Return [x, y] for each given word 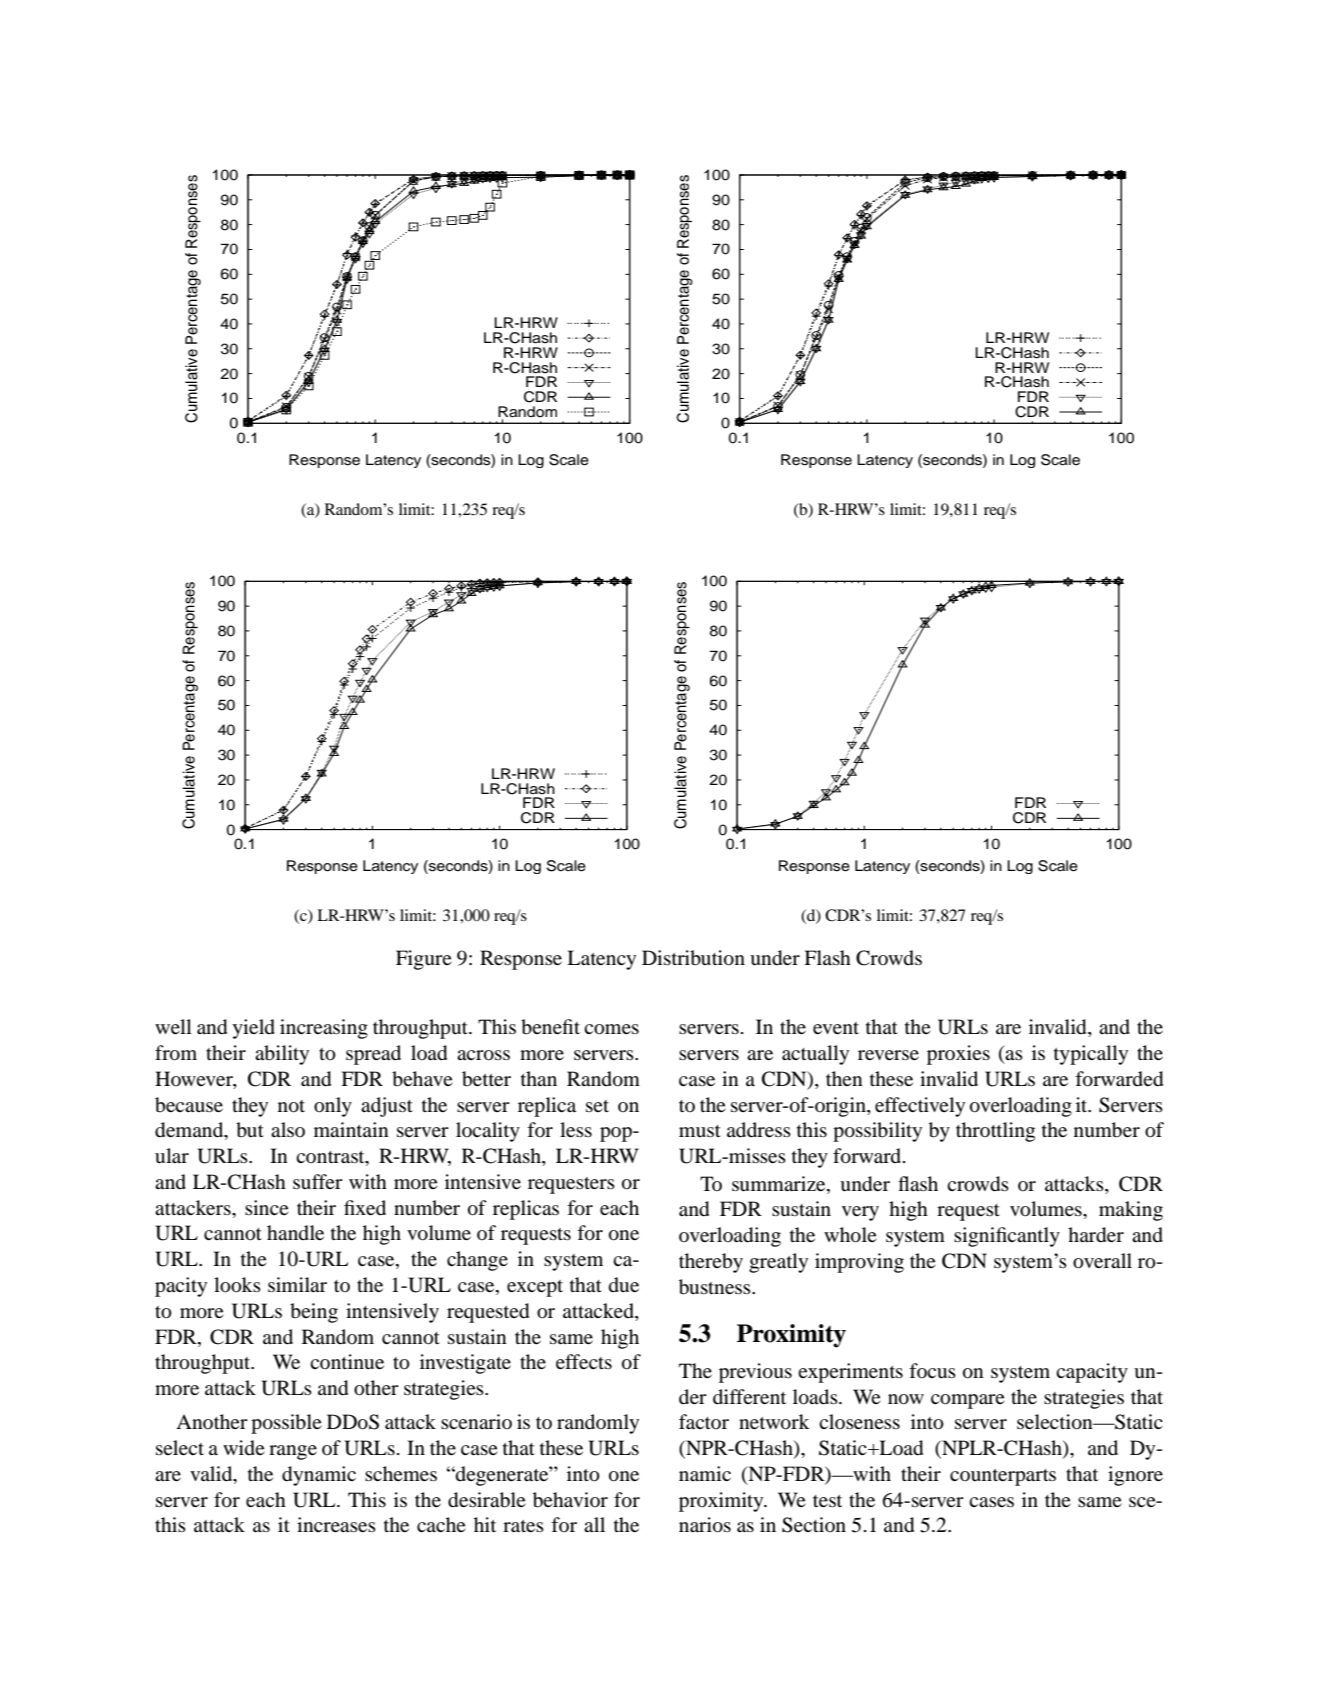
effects [584, 1361]
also [288, 1129]
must [700, 1131]
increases [336, 1524]
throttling [995, 1132]
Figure [424, 960]
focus [932, 1370]
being [314, 1313]
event [836, 1028]
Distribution [693, 958]
